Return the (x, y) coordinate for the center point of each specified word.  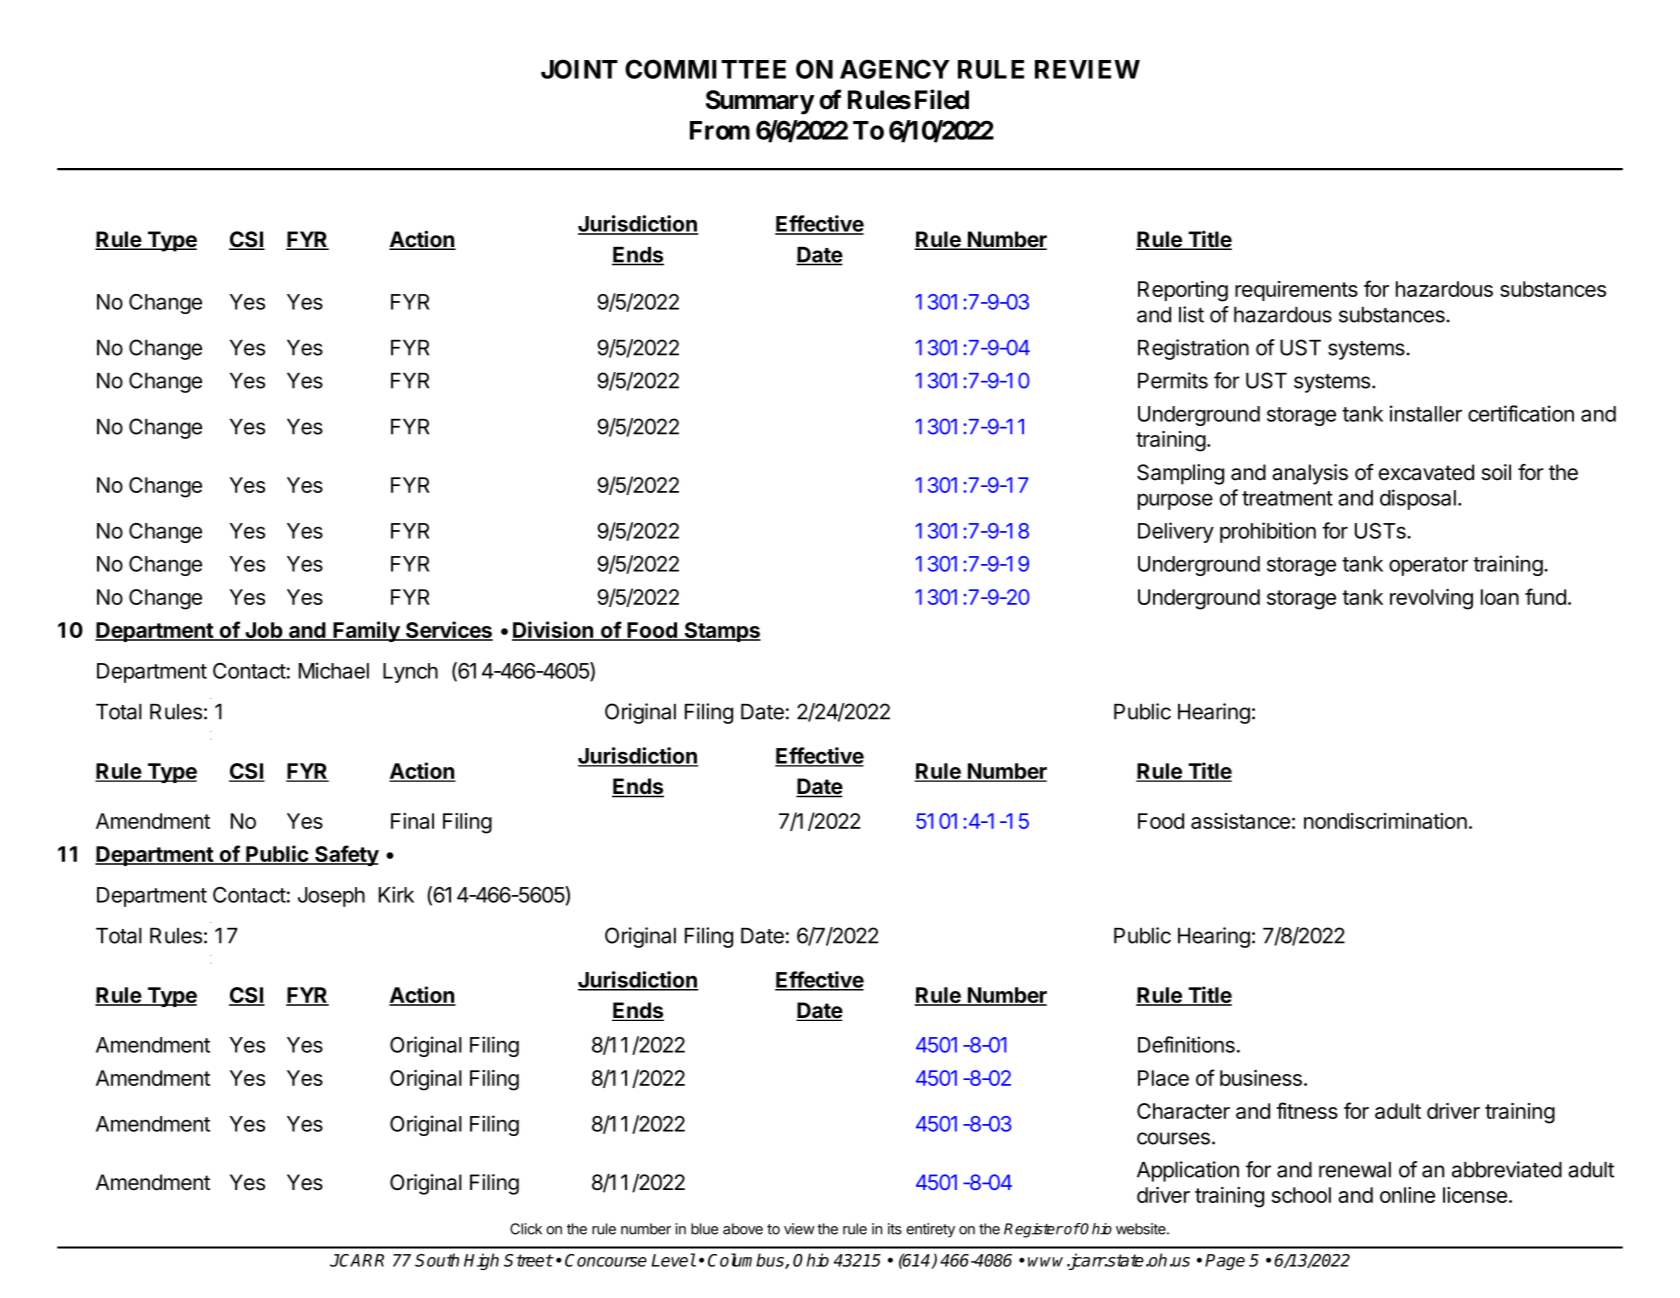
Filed (942, 99)
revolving (1431, 599)
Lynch (410, 673)
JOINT (579, 69)
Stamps (721, 632)
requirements (1296, 291)
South (437, 1260)
